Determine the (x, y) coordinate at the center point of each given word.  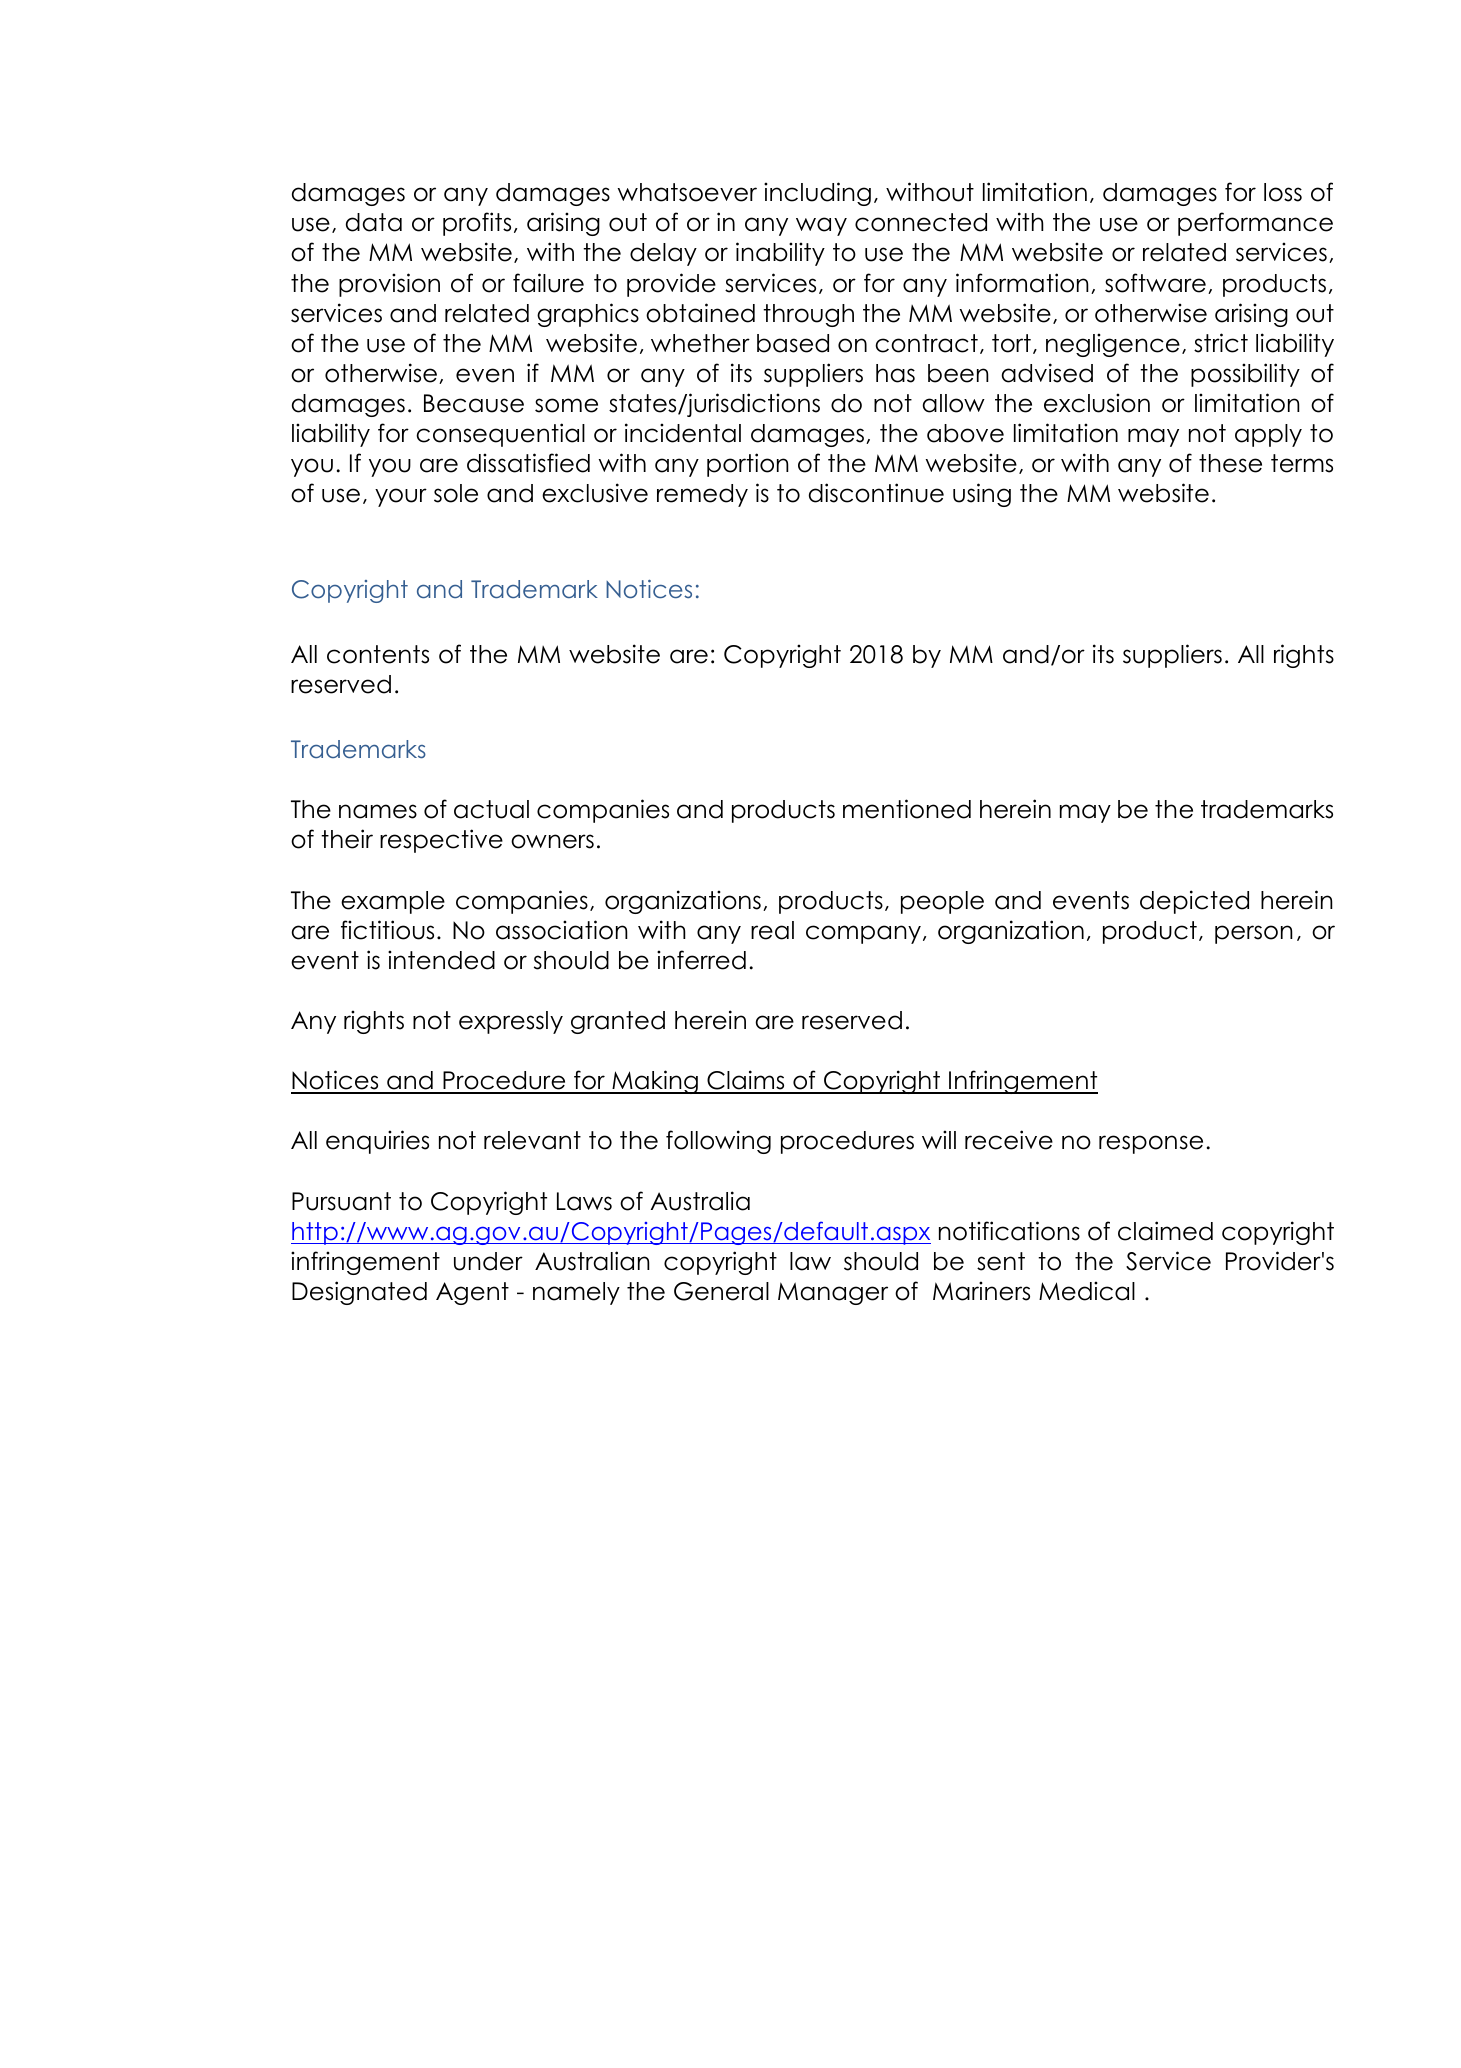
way (821, 226)
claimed (1165, 1231)
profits (477, 224)
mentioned (907, 809)
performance (1255, 224)
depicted (1194, 902)
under (488, 1261)
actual (491, 809)
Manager (833, 1293)
